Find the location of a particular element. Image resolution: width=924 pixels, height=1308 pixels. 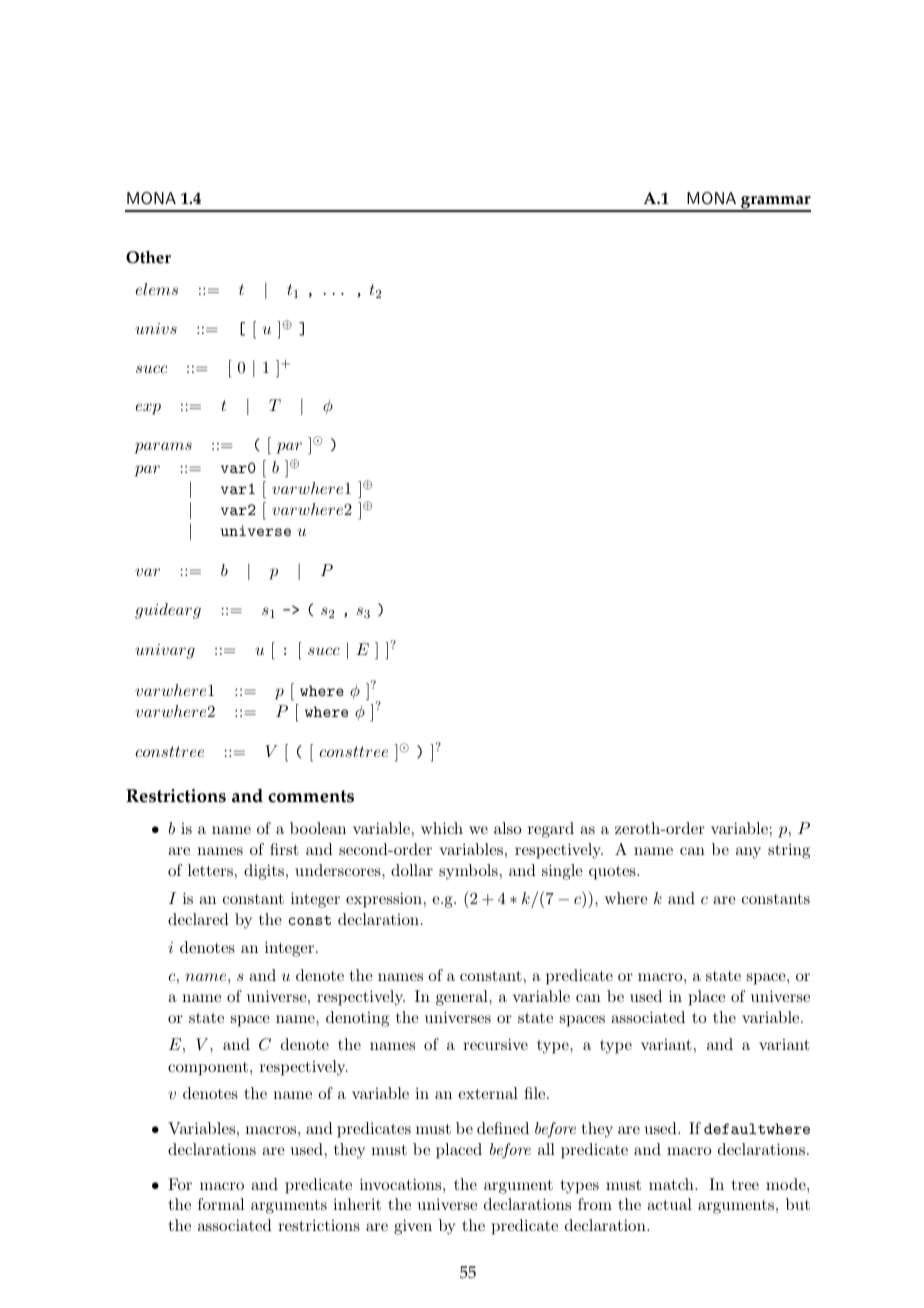

declared is located at coordinates (198, 919).
